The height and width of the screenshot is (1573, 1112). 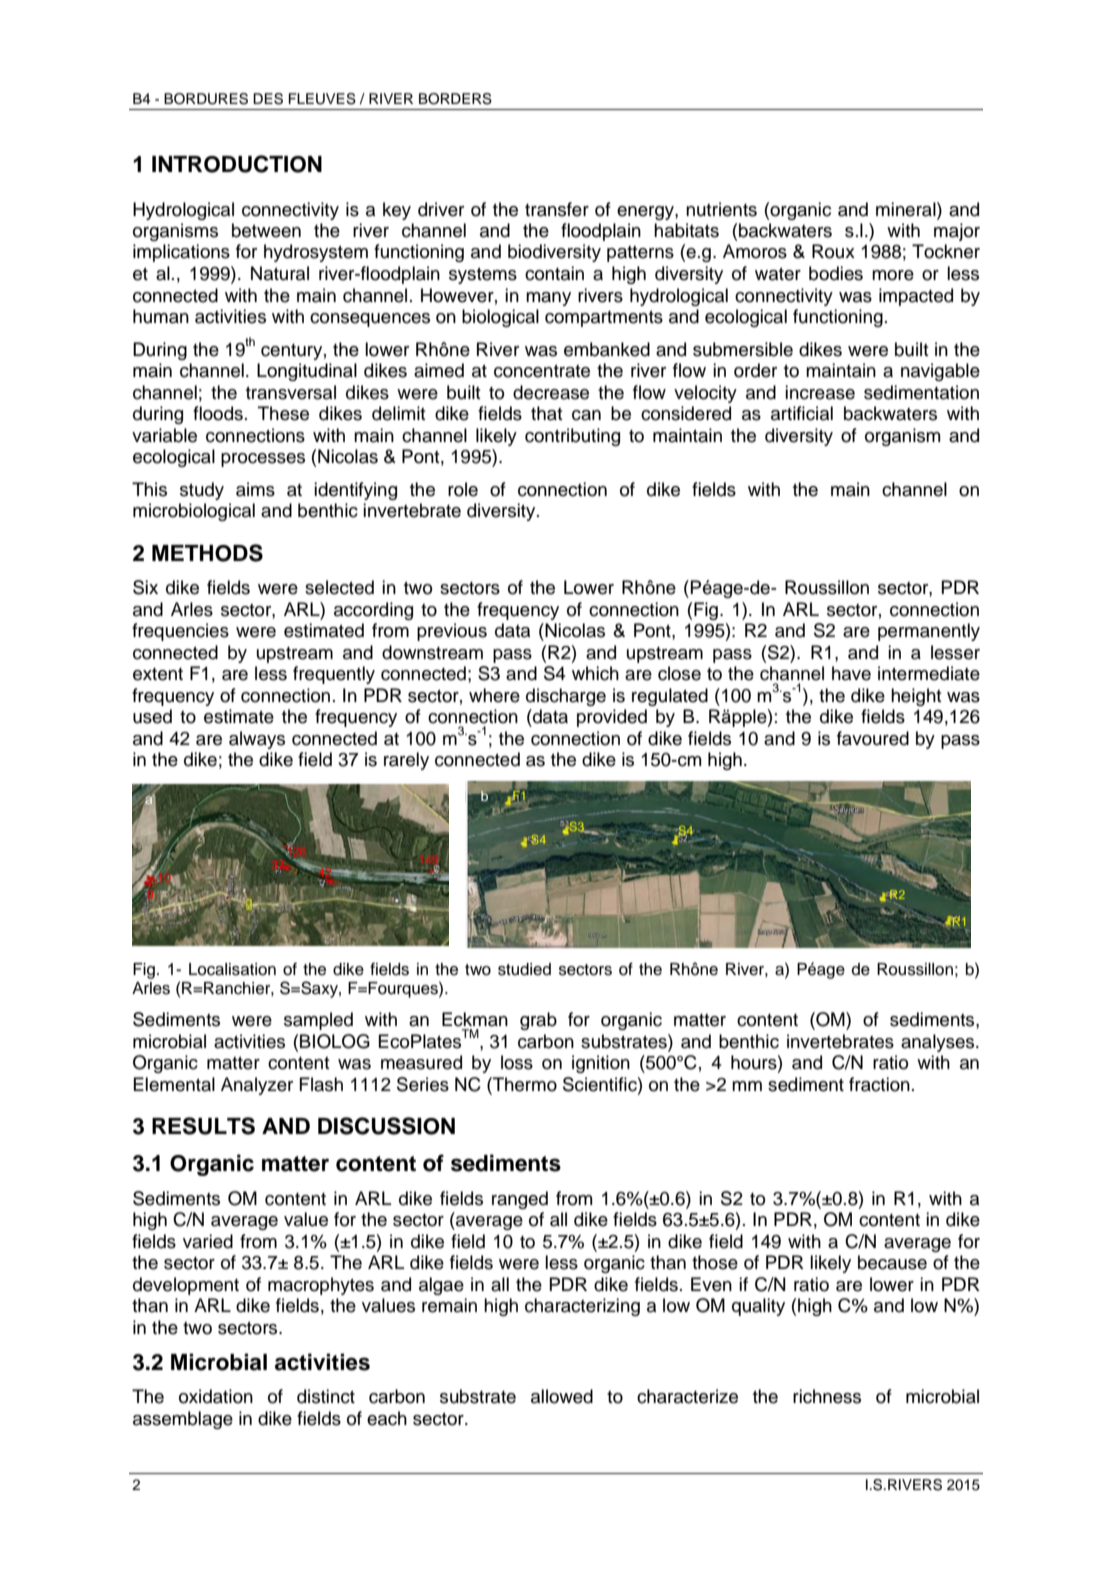 I want to click on METHODS, so click(x=207, y=553).
